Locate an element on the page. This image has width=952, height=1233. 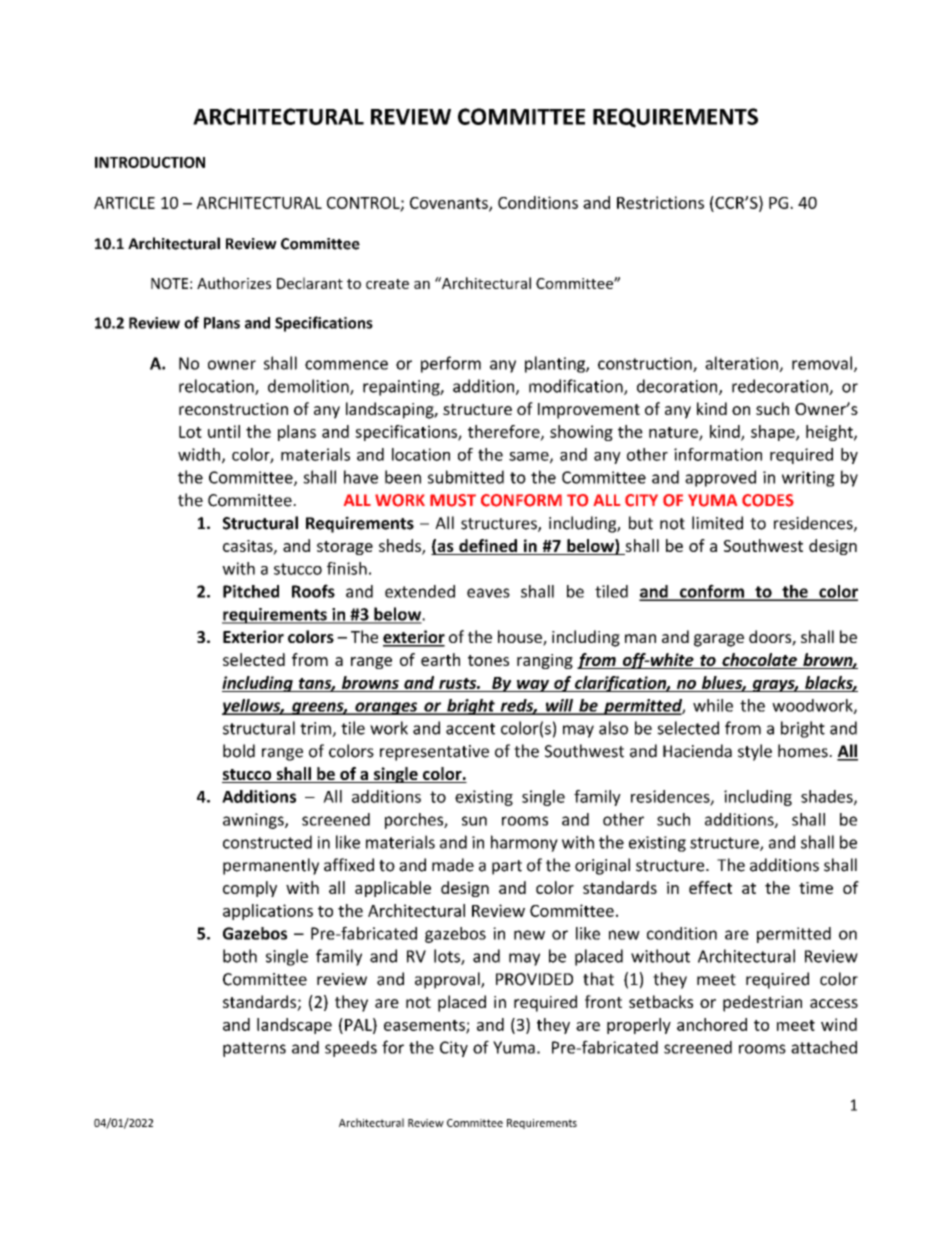
eaves is located at coordinates (488, 593).
